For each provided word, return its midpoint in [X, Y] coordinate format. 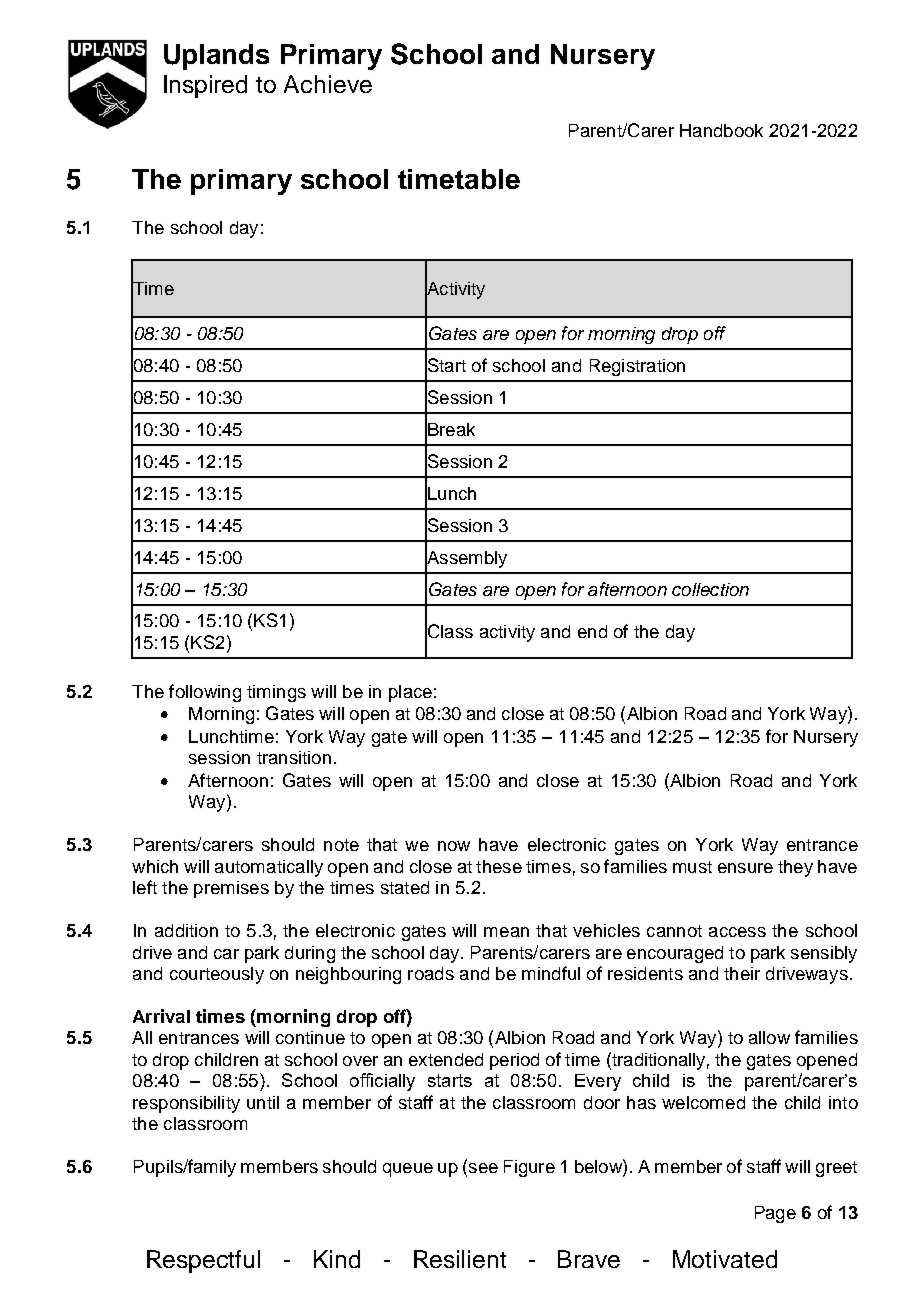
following [205, 693]
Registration [637, 367]
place [410, 693]
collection [710, 589]
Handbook [721, 130]
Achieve [328, 84]
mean [506, 932]
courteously [217, 975]
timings [276, 693]
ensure [745, 868]
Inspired [205, 86]
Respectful [203, 1261]
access [737, 932]
